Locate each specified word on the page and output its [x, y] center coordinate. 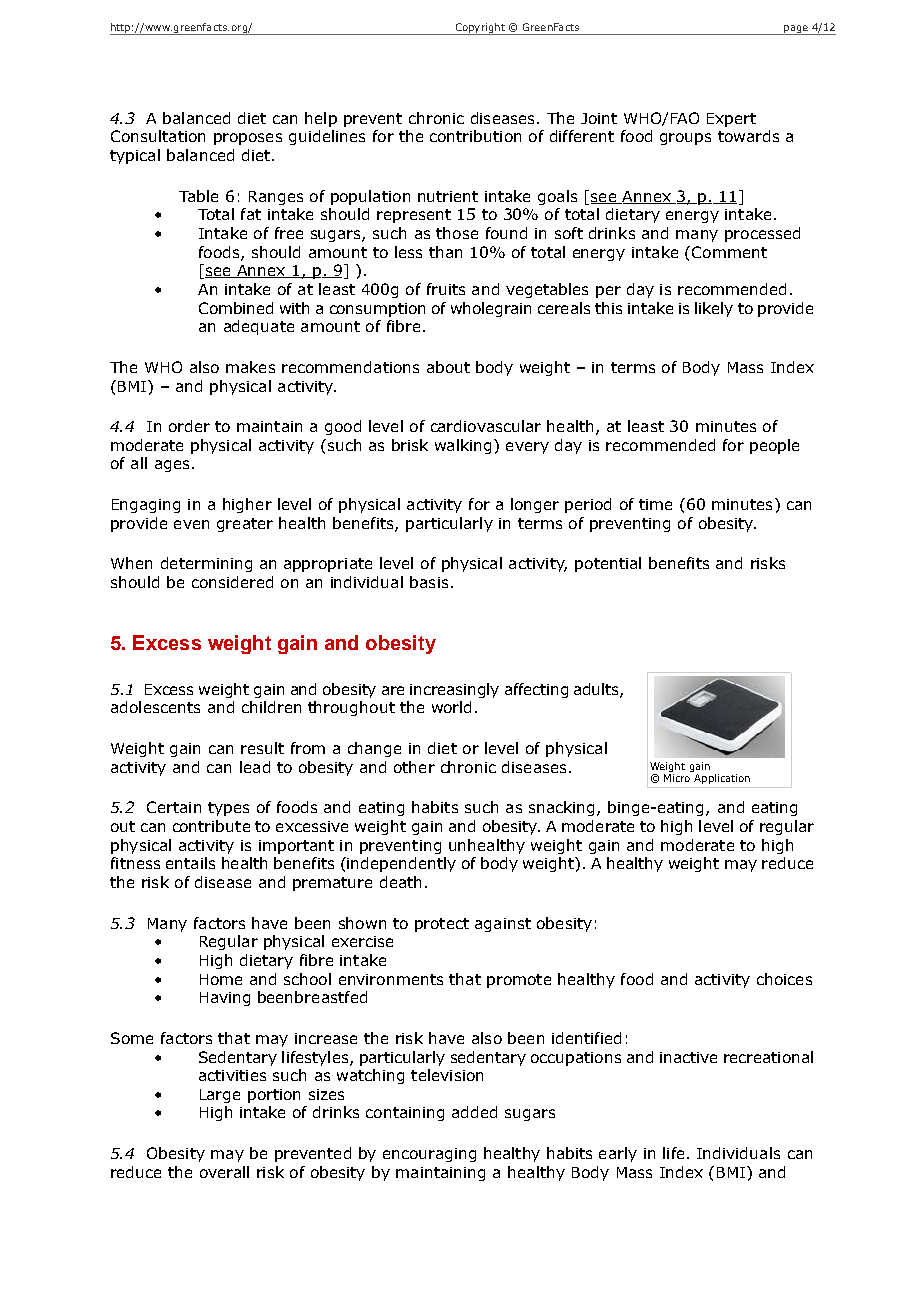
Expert [731, 120]
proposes [248, 139]
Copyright [480, 29]
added [474, 1112]
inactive [688, 1057]
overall [224, 1172]
